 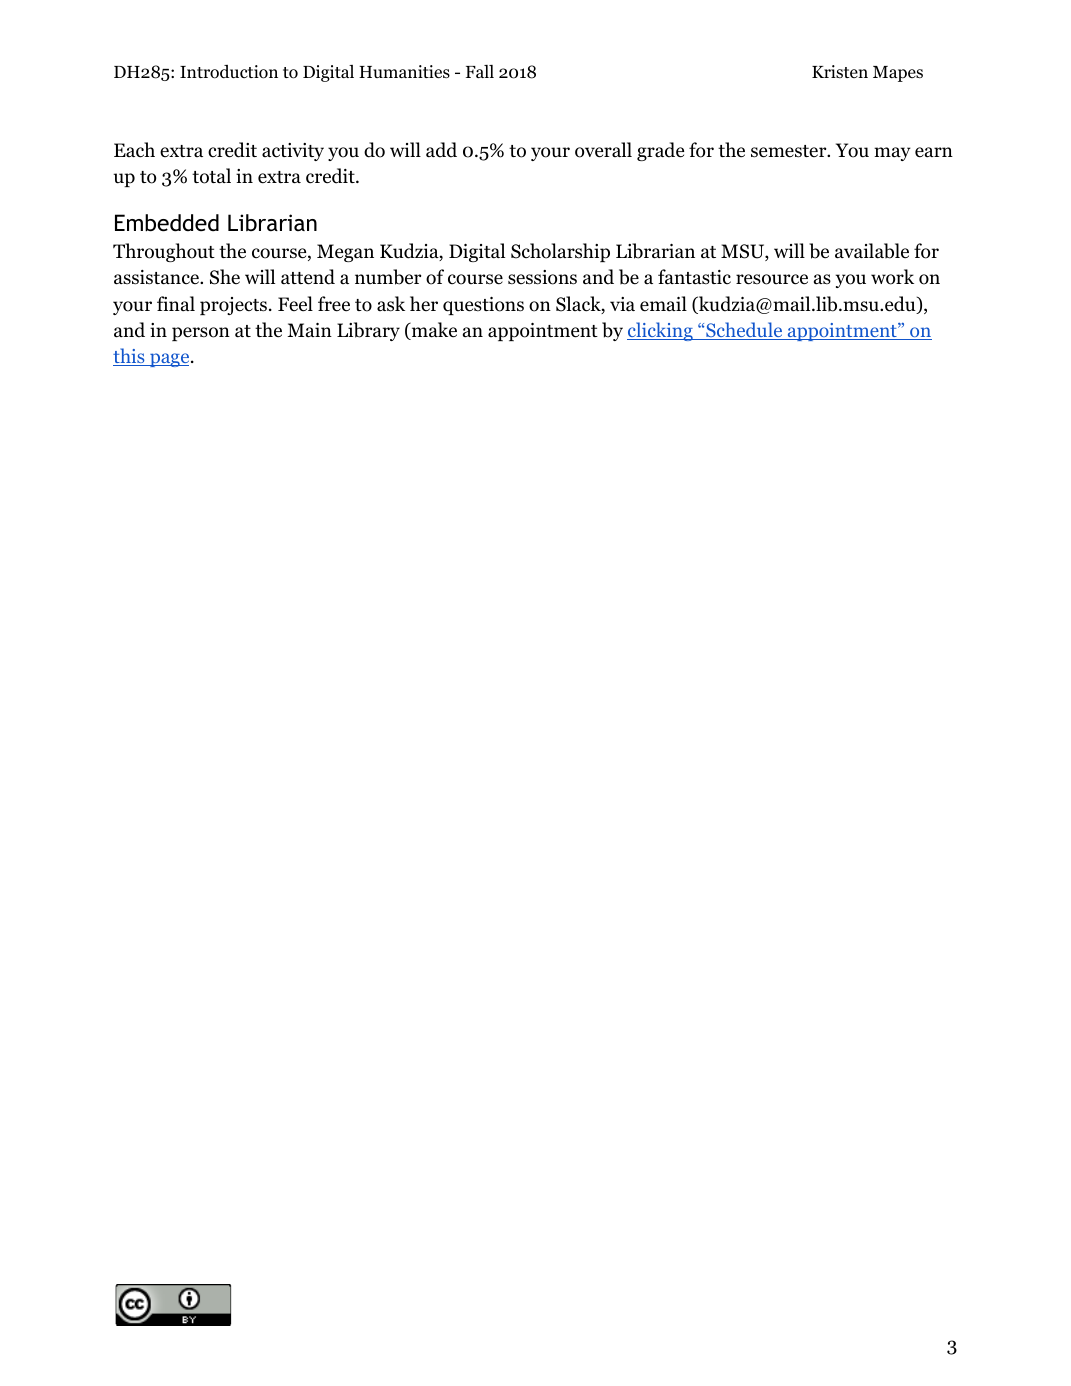 I want to click on available, so click(x=872, y=251).
